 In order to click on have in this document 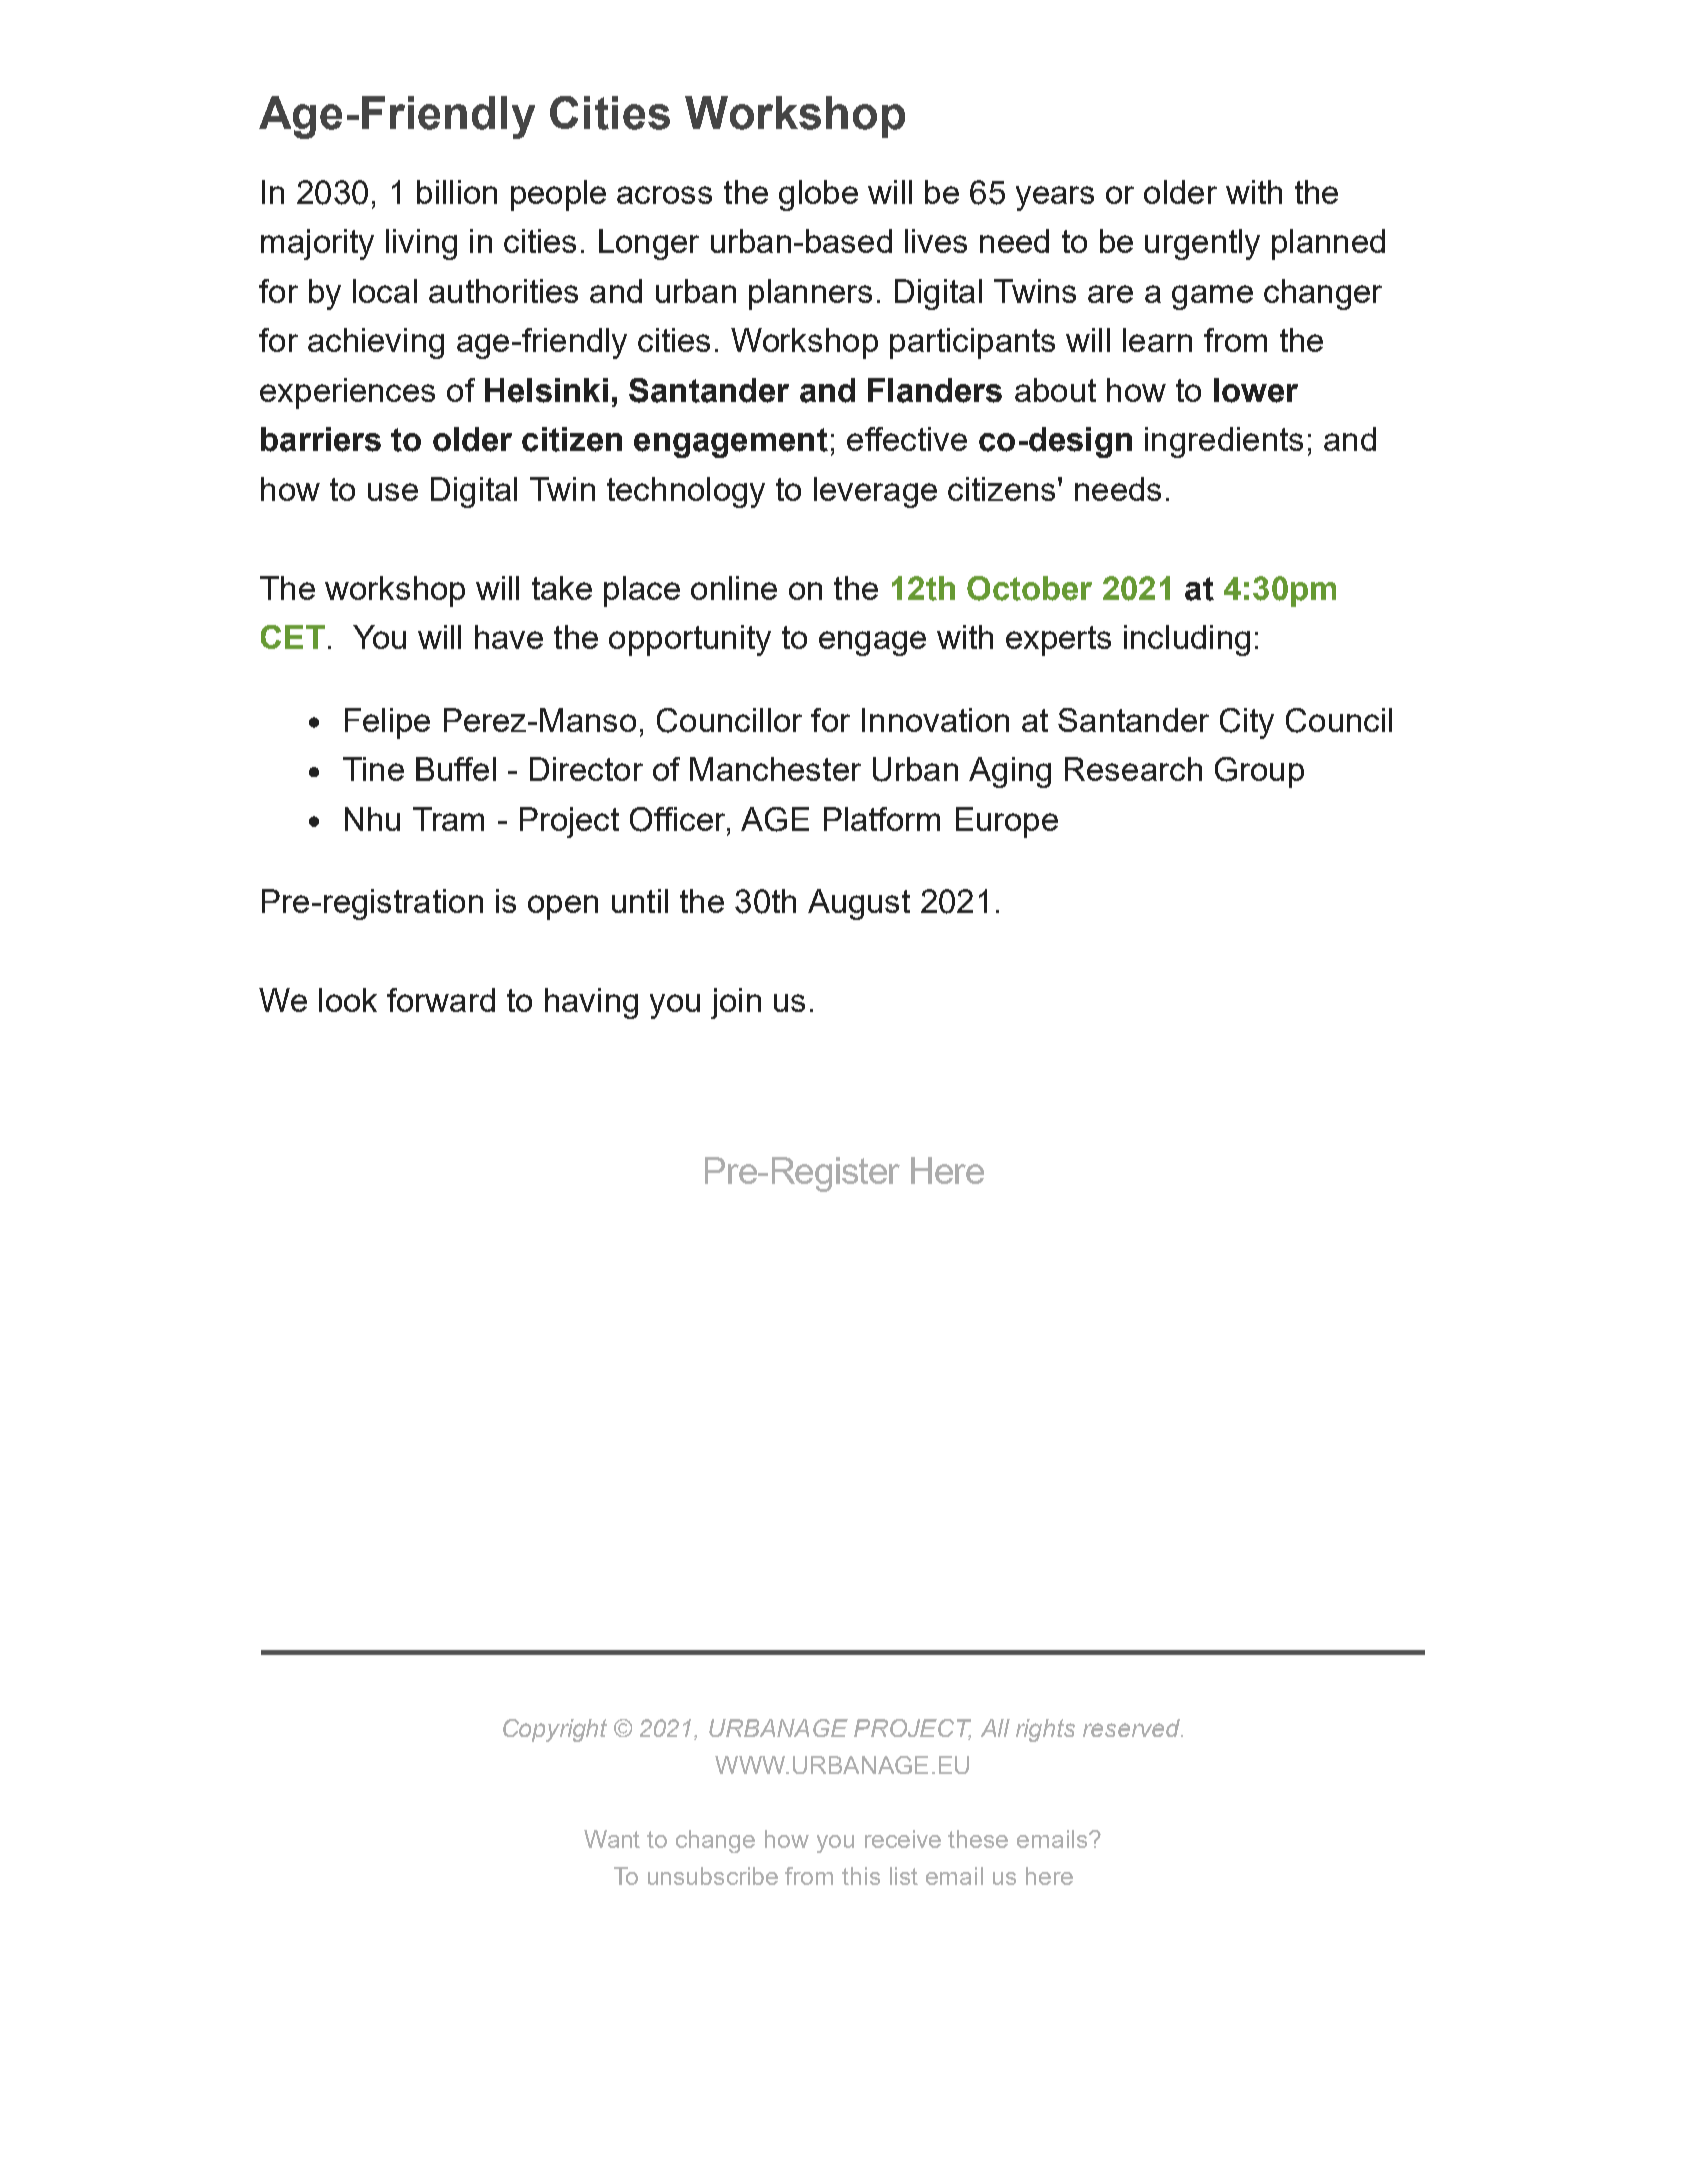, I will do `click(509, 637)`.
